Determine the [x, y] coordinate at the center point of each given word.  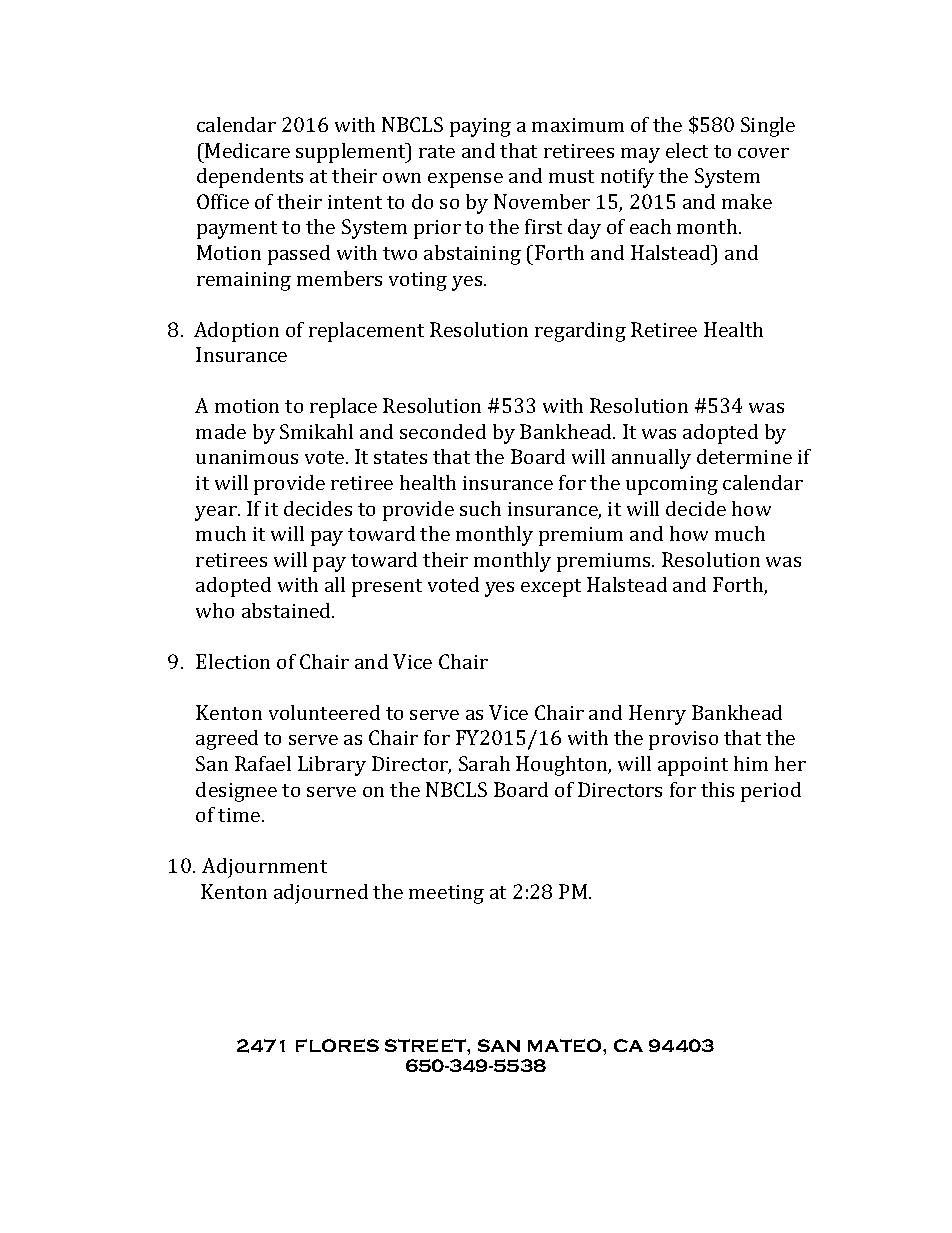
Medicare [246, 150]
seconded [443, 431]
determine [744, 456]
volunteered [324, 712]
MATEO [566, 1045]
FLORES [337, 1045]
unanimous [247, 457]
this [717, 789]
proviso [683, 740]
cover [763, 153]
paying [480, 127]
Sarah [484, 763]
